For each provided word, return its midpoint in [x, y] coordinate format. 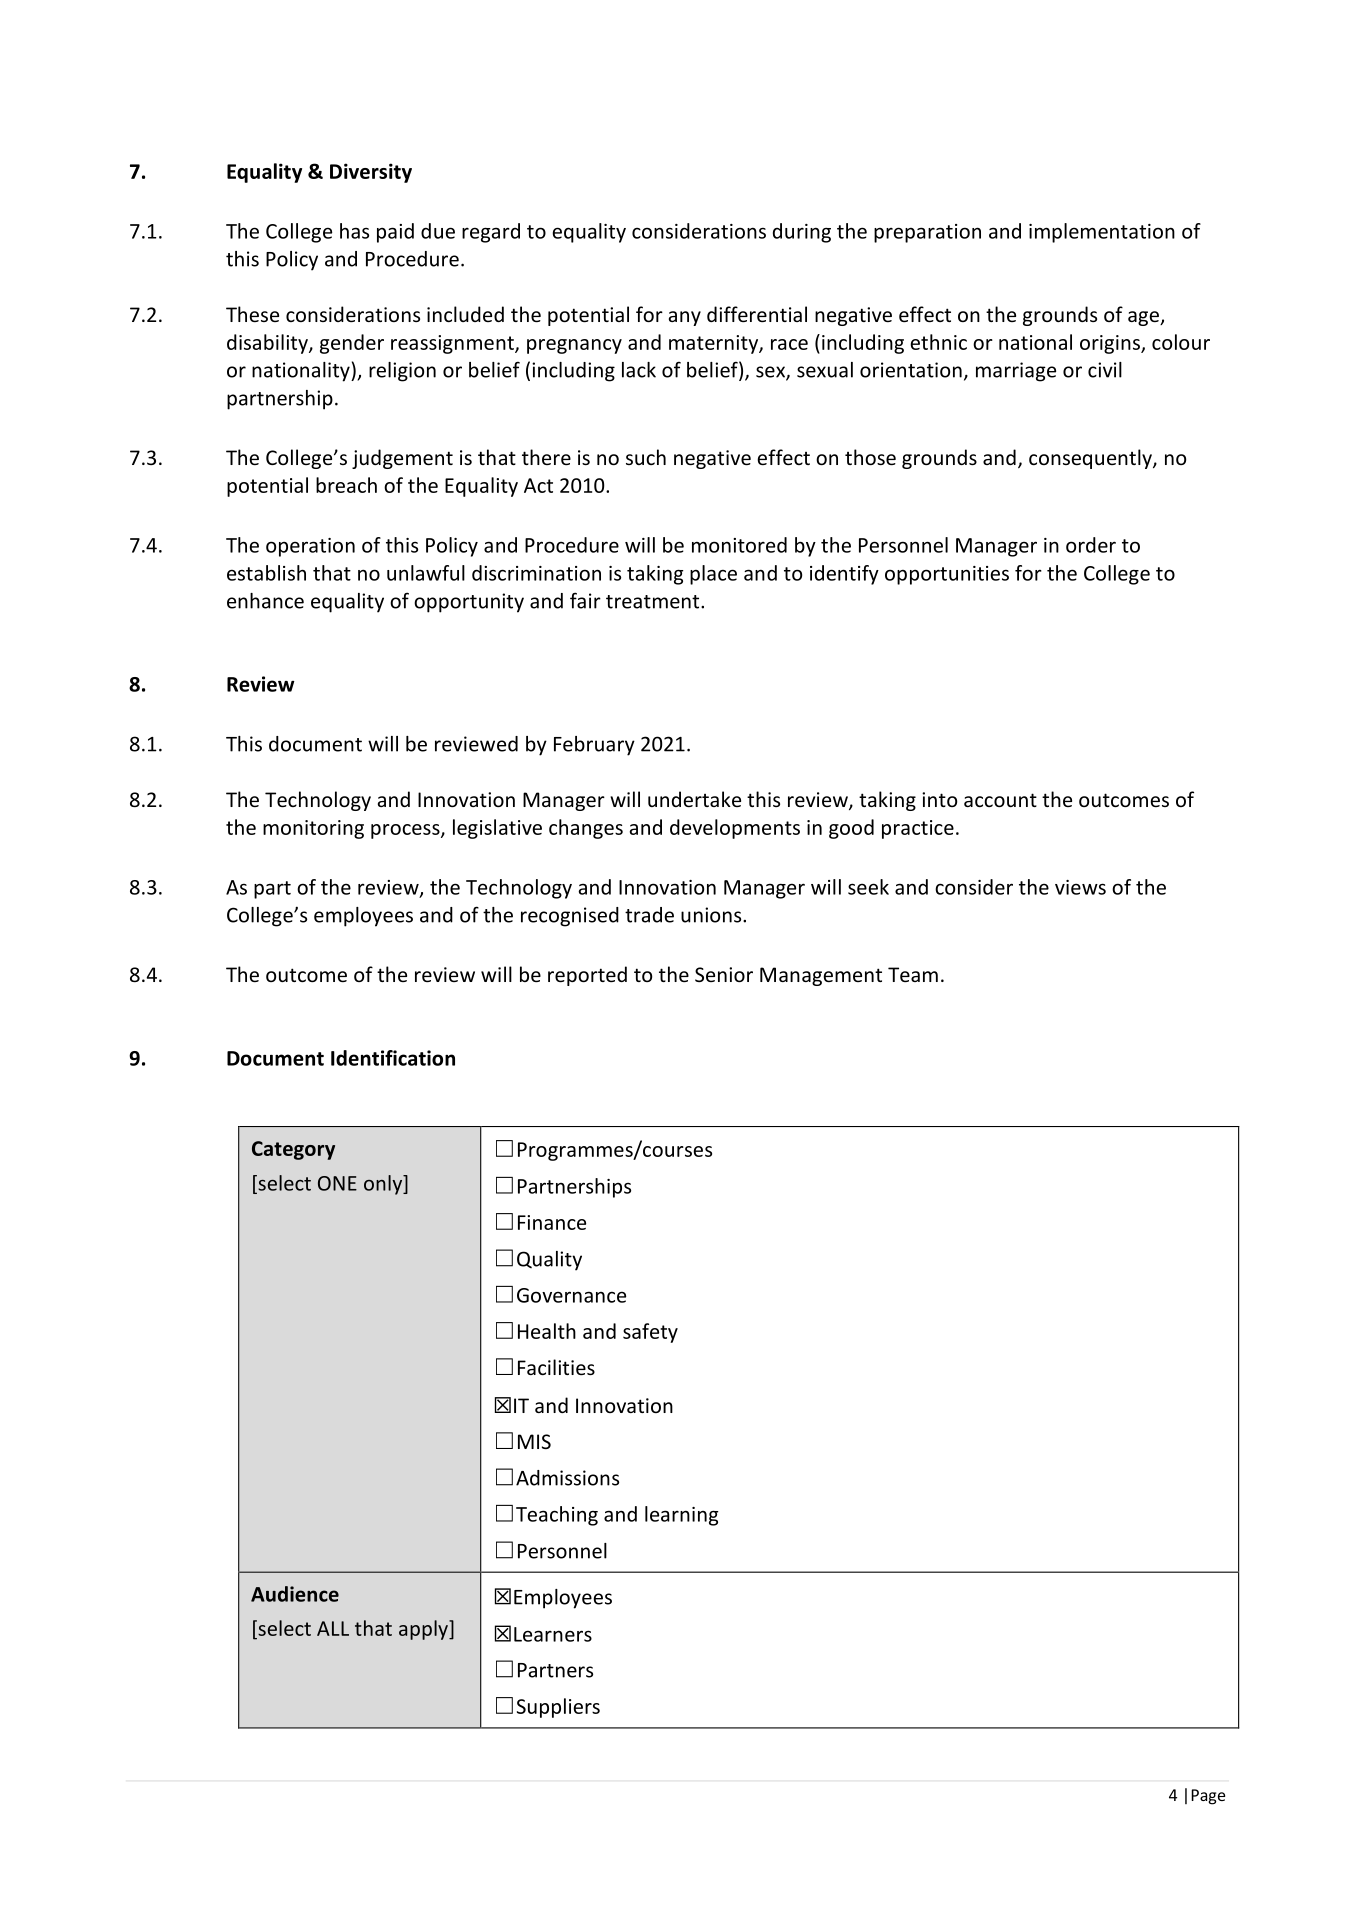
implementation [1102, 233]
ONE [337, 1183]
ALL [333, 1628]
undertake [694, 799]
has [354, 231]
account [1000, 800]
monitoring [313, 829]
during [802, 233]
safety [650, 1333]
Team [913, 974]
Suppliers [558, 1708]
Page [1208, 1797]
